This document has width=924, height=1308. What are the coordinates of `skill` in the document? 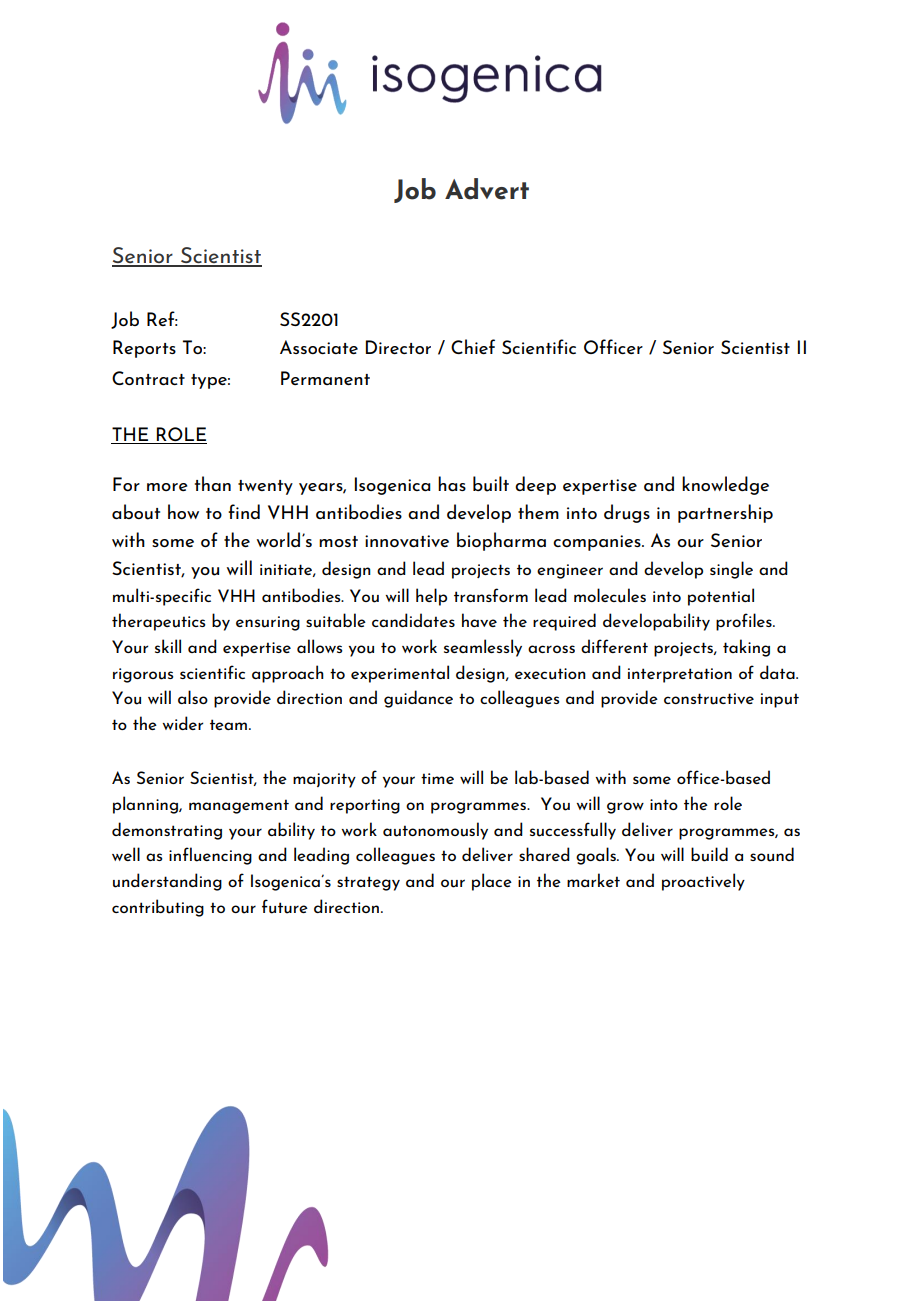 It's located at (168, 646).
